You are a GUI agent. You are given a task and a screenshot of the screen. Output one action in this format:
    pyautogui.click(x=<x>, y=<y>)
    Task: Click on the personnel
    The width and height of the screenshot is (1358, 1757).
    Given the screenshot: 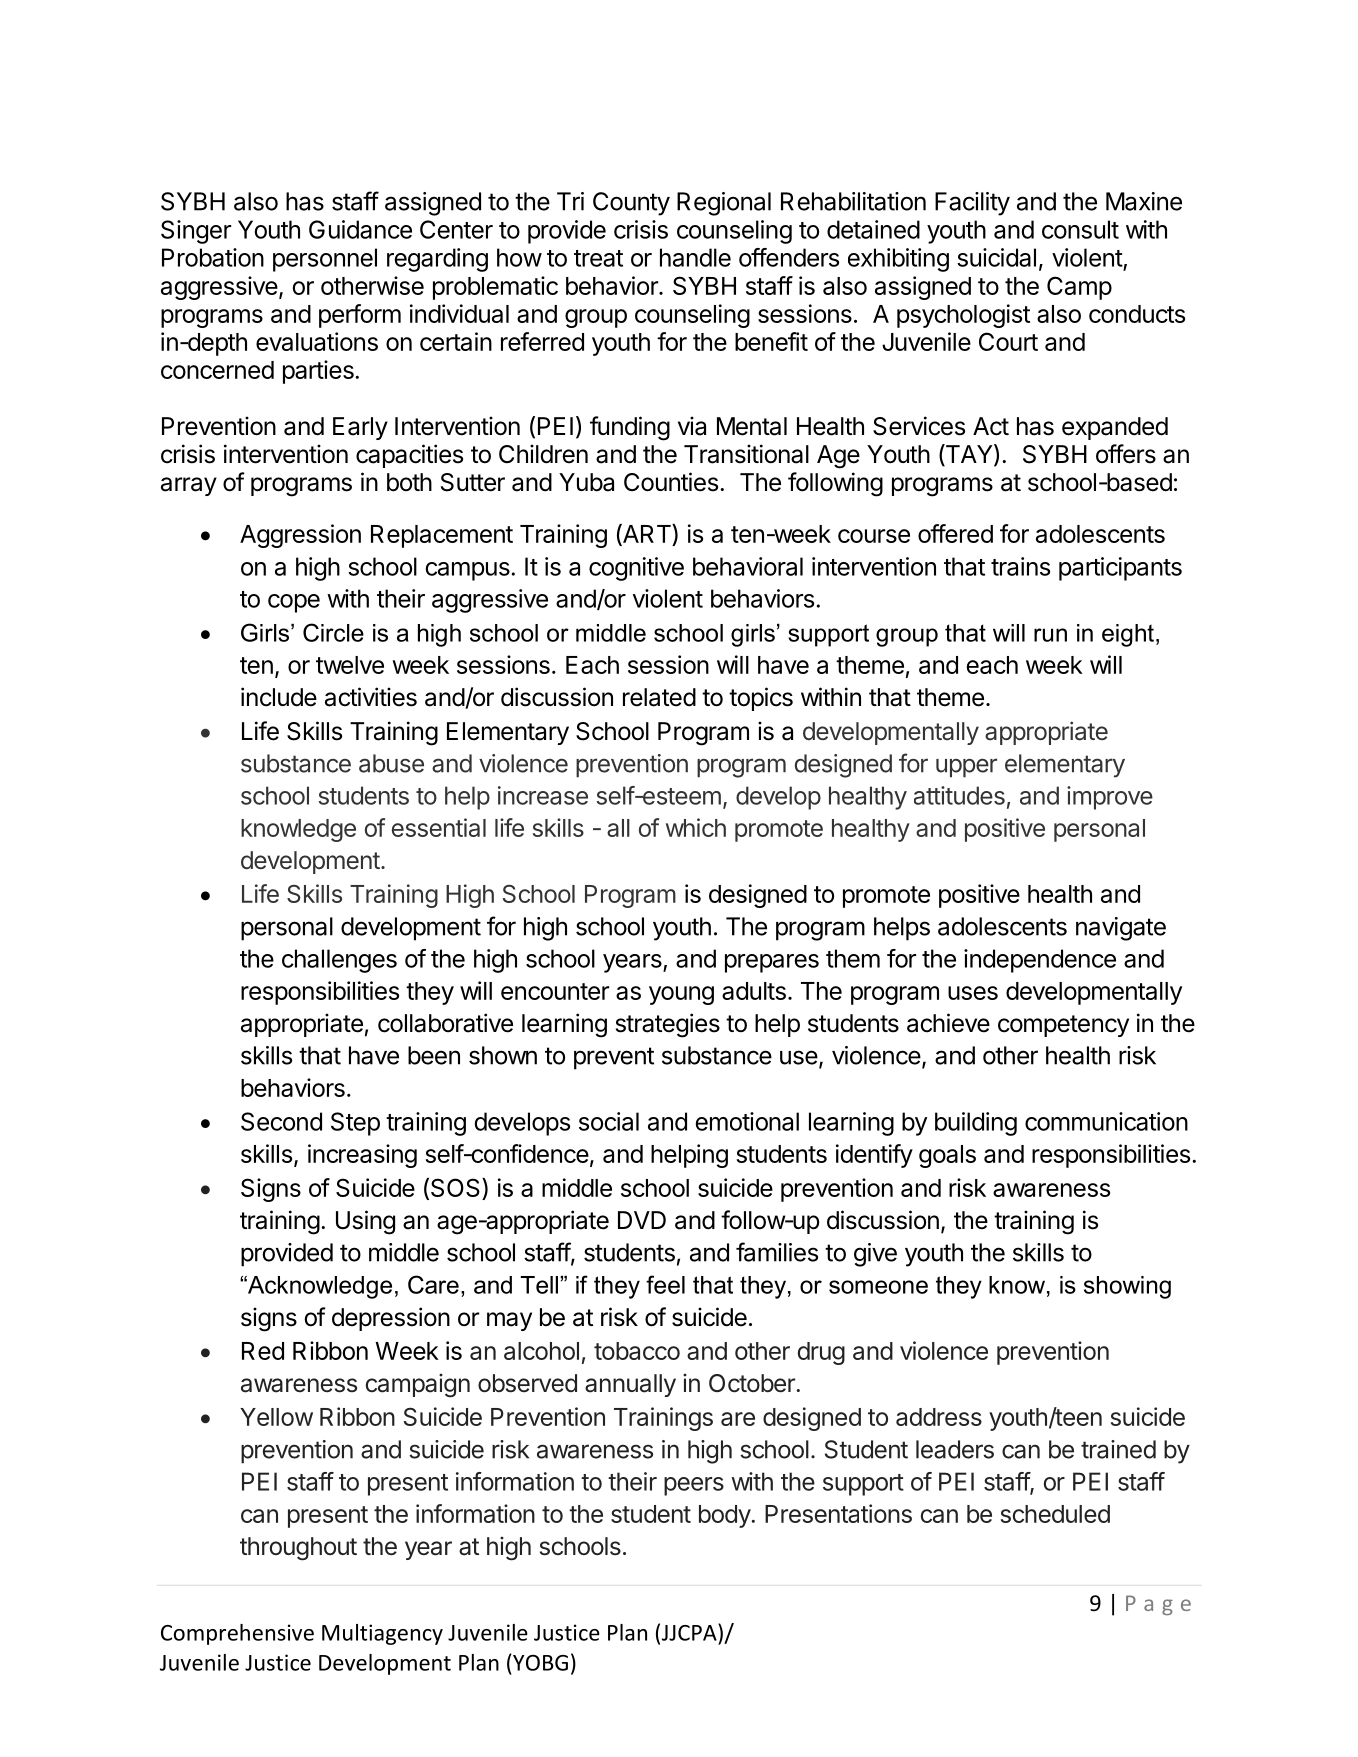 What is the action you would take?
    pyautogui.click(x=325, y=260)
